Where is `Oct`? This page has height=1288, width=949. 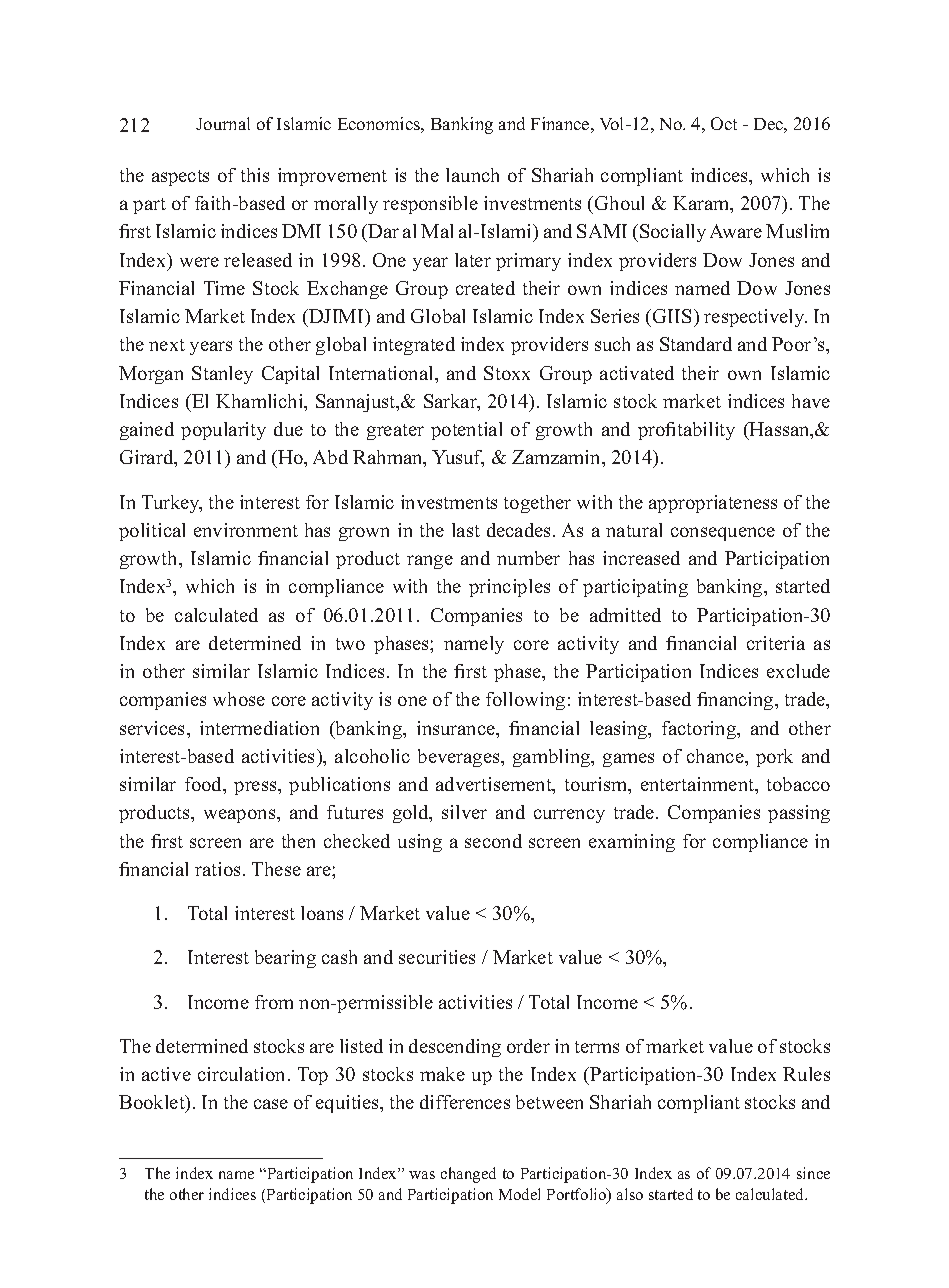
Oct is located at coordinates (724, 123).
